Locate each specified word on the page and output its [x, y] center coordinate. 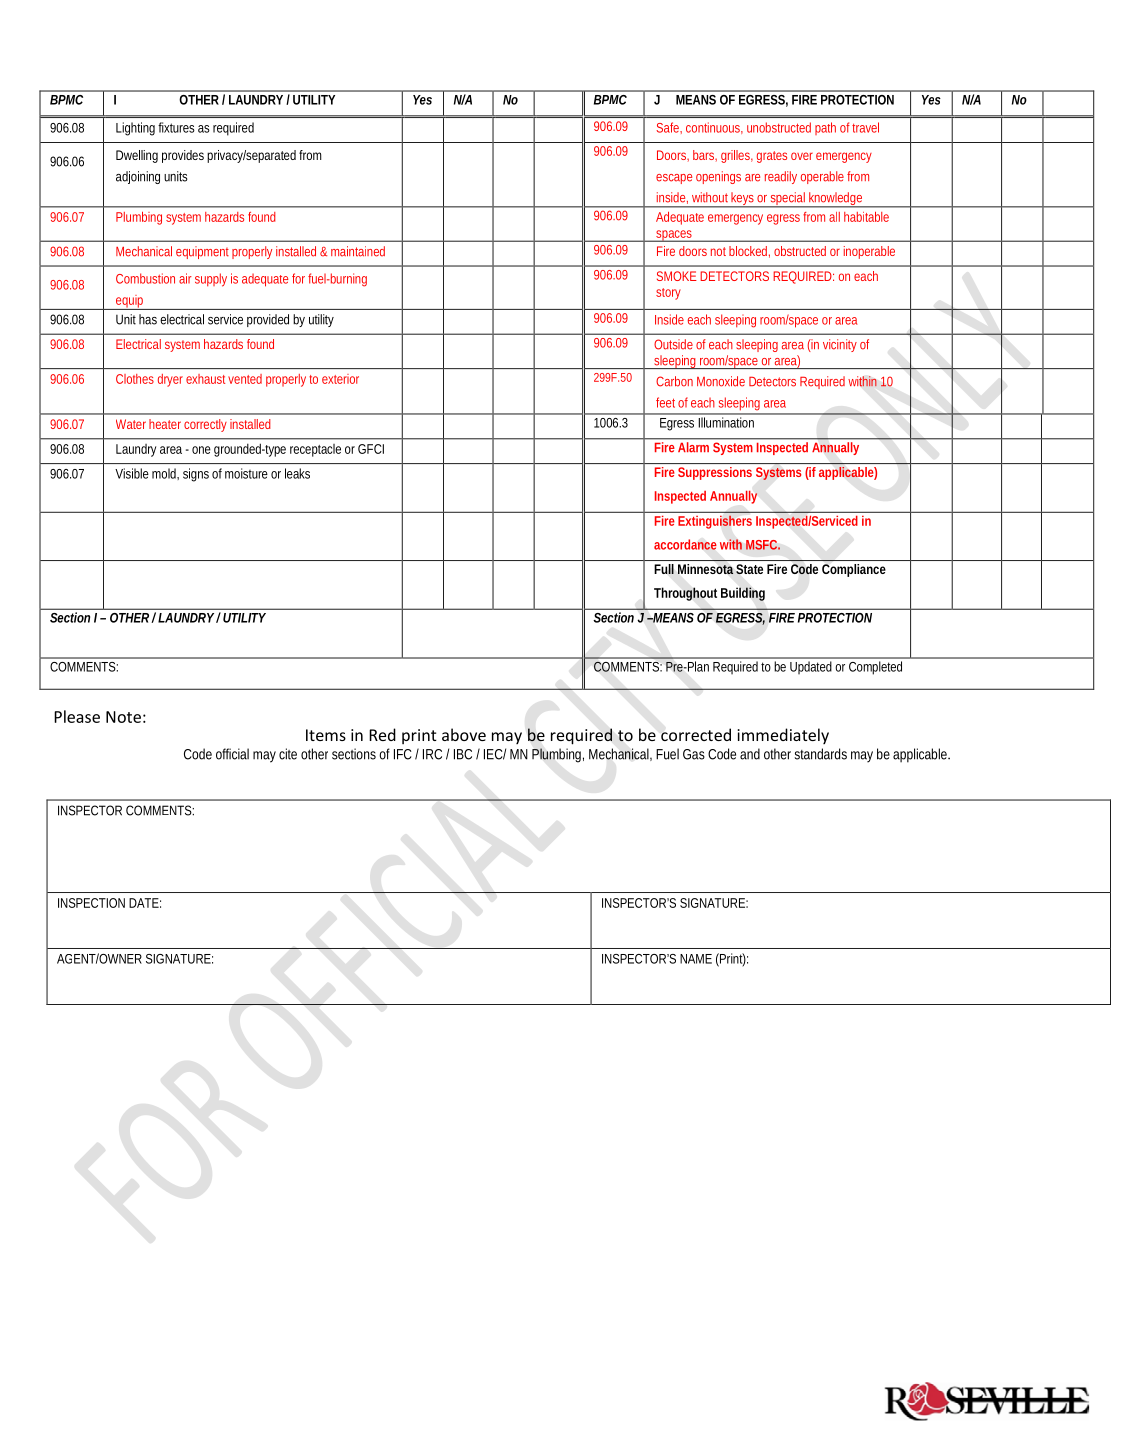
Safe [669, 128]
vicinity [840, 345]
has [148, 319]
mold [165, 474]
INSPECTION [91, 903]
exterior [340, 379]
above [464, 734]
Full [664, 569]
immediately [783, 736]
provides [183, 156]
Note [123, 717]
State [749, 569]
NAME [696, 959]
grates [772, 157]
